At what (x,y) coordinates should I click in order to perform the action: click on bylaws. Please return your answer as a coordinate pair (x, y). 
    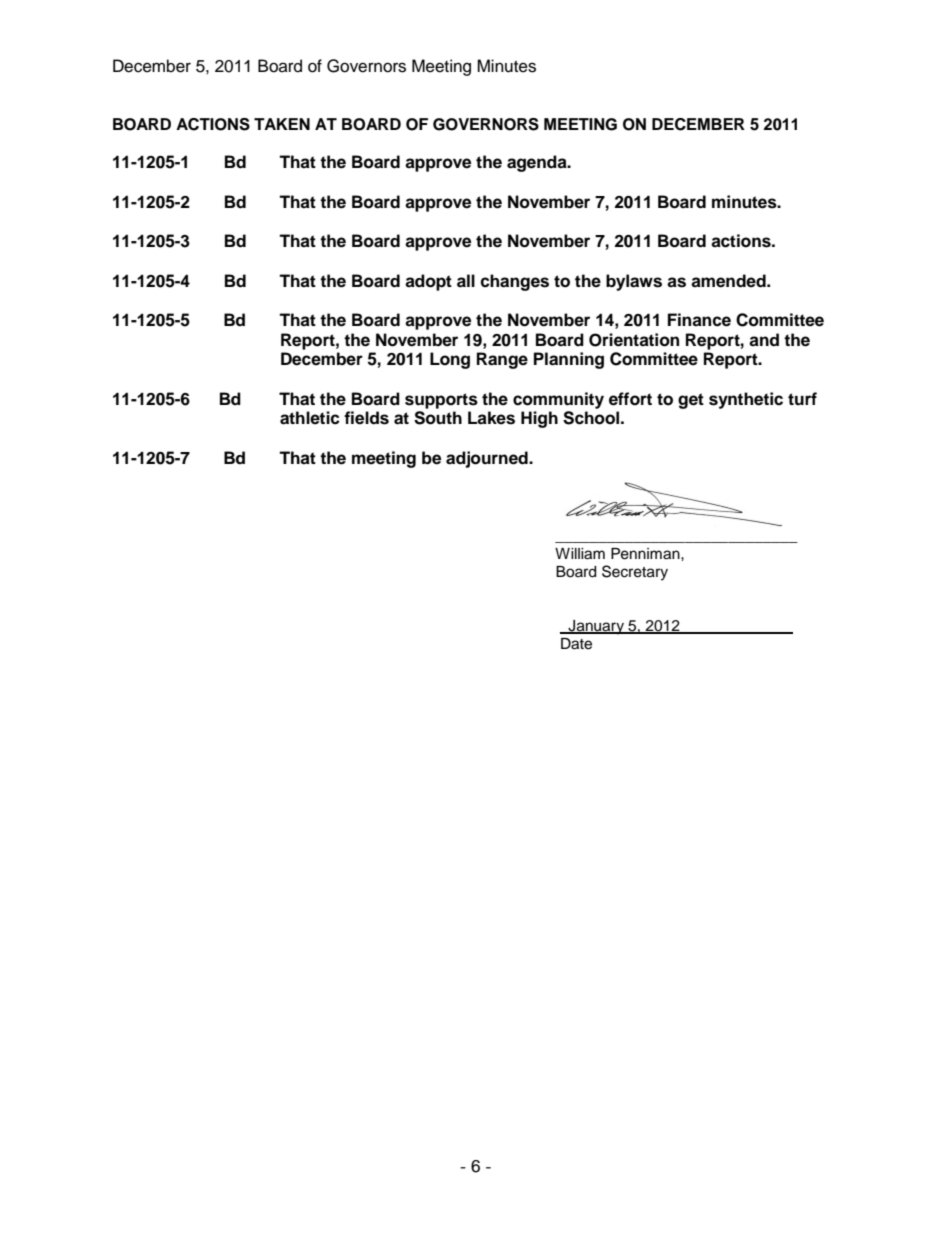
    Looking at the image, I should click on (634, 282).
